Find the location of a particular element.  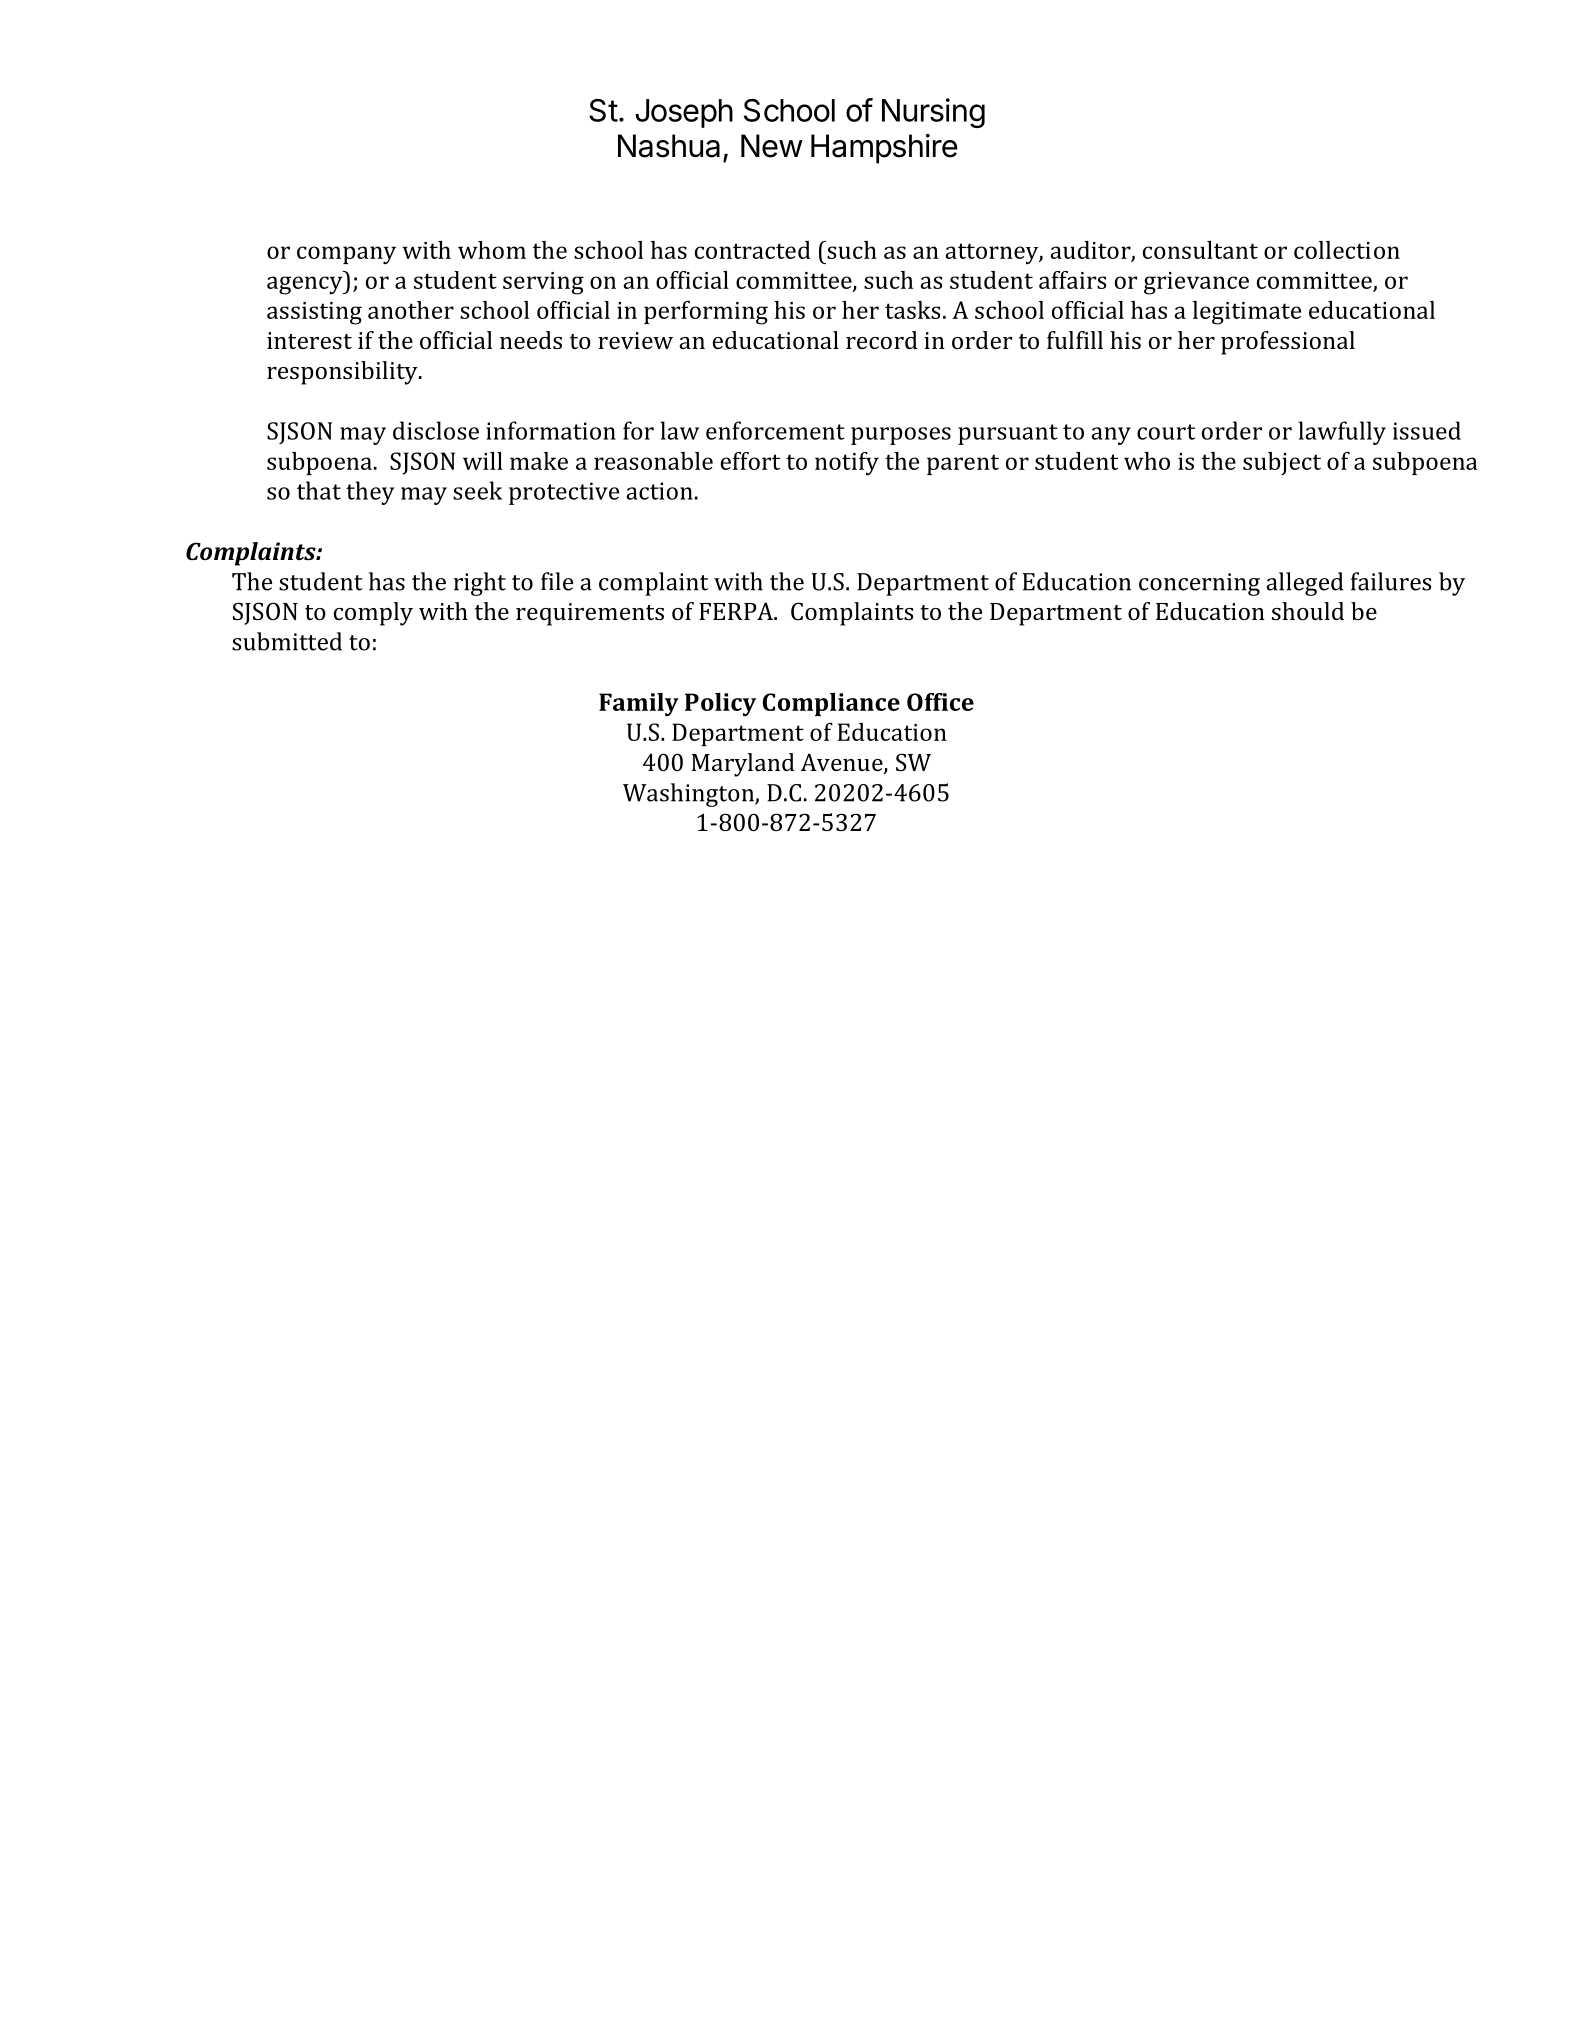

should is located at coordinates (1308, 611).
